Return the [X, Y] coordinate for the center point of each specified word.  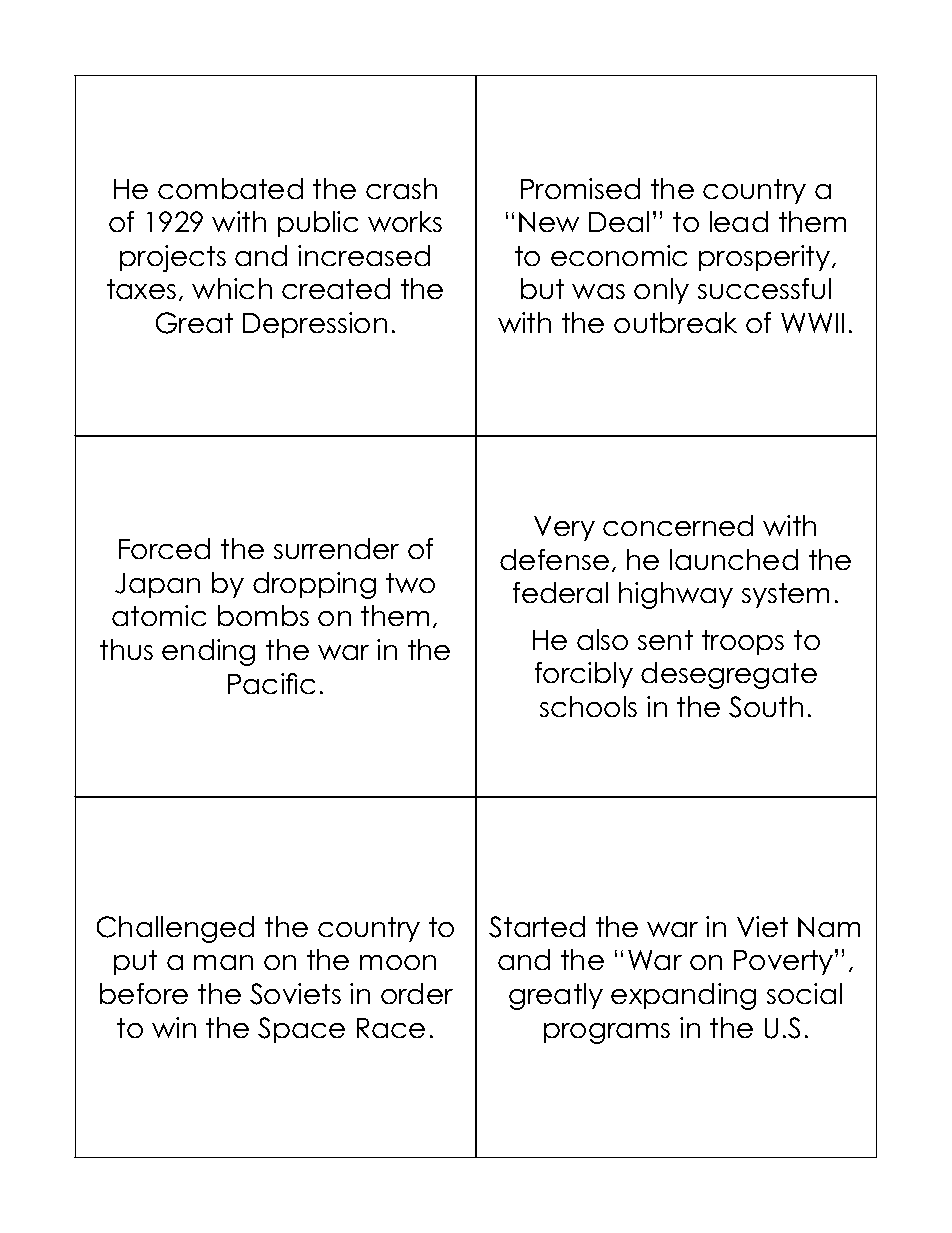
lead [739, 221]
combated [230, 188]
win [174, 1027]
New [549, 222]
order [417, 993]
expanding [683, 996]
